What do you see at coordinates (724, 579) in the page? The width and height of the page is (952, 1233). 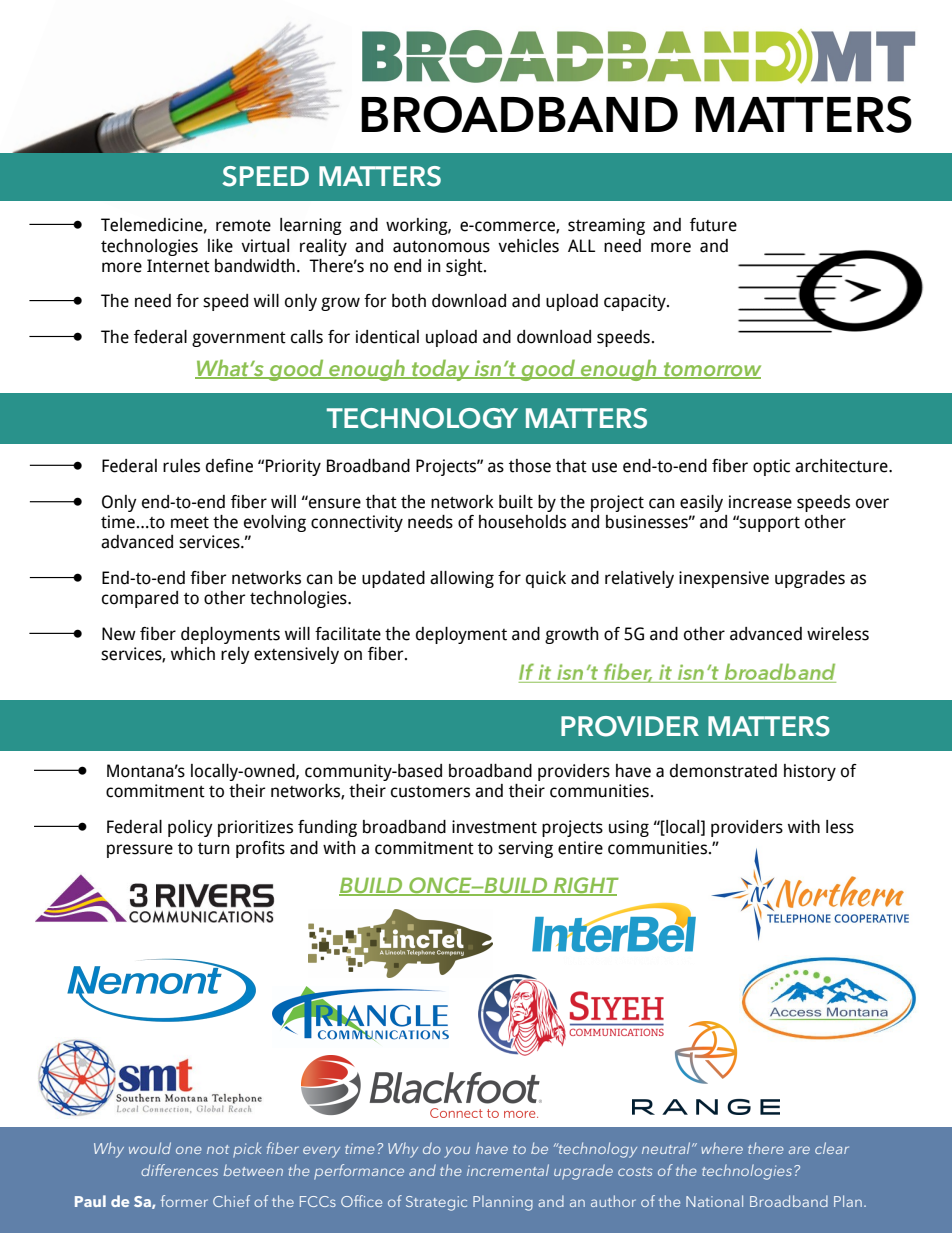 I see `inexpensive` at bounding box center [724, 579].
